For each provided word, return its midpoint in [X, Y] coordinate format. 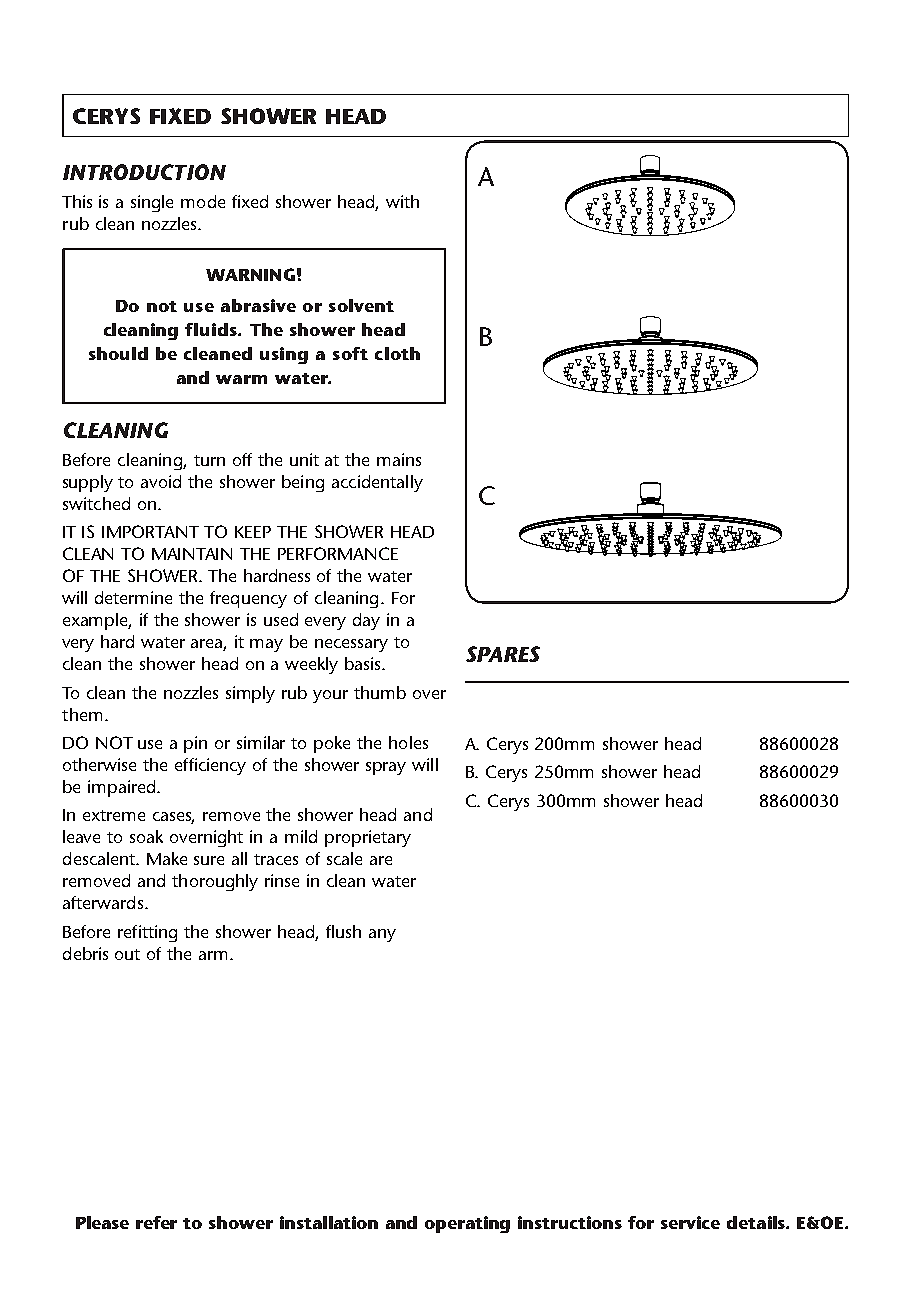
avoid [161, 481]
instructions [570, 1222]
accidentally [377, 483]
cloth [397, 353]
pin [195, 744]
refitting [147, 933]
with [402, 201]
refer [156, 1222]
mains [399, 459]
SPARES [503, 654]
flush [343, 931]
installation [329, 1222]
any [382, 935]
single [152, 203]
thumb [380, 692]
